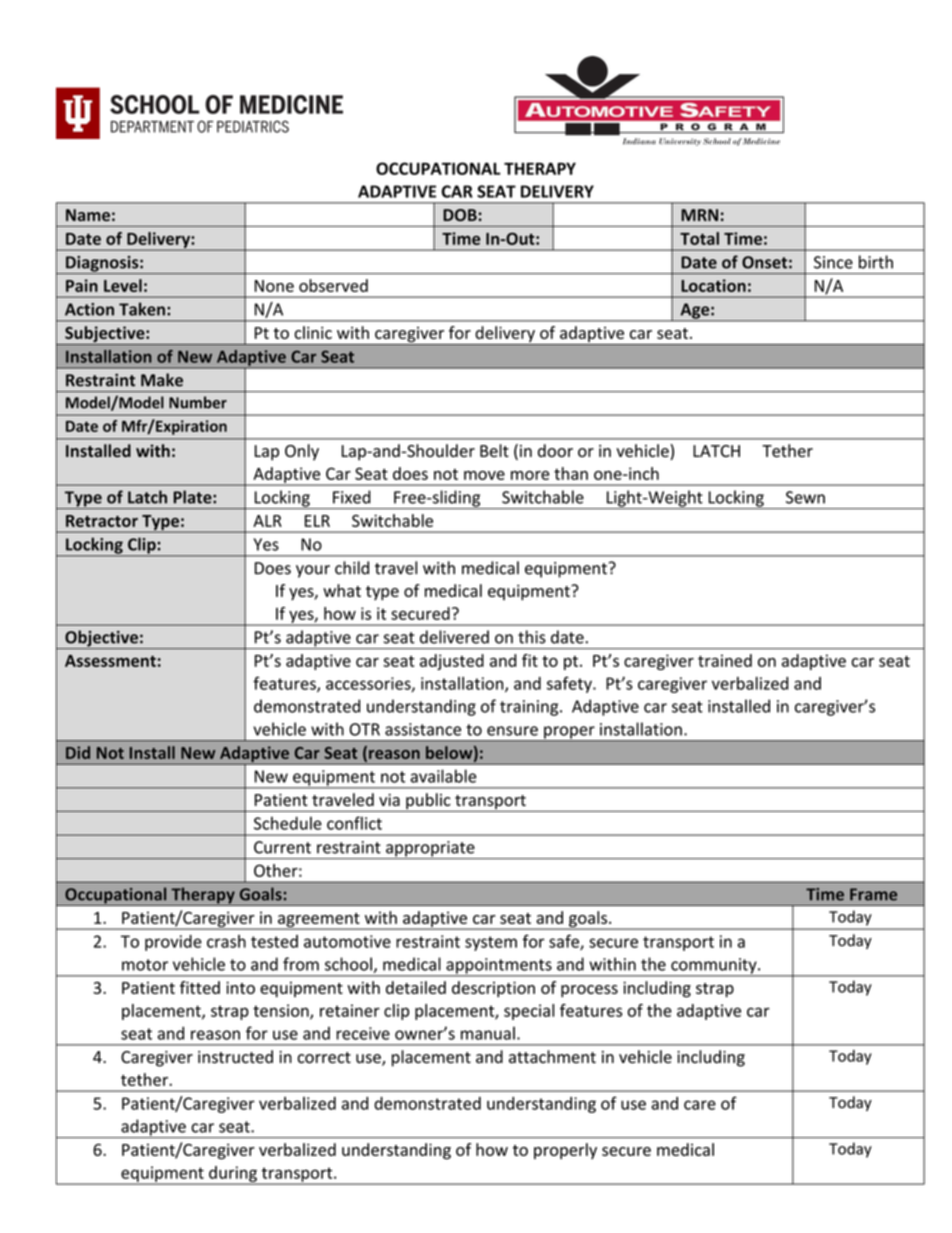 The image size is (952, 1233). What do you see at coordinates (123, 285) in the screenshot?
I see `Level` at bounding box center [123, 285].
